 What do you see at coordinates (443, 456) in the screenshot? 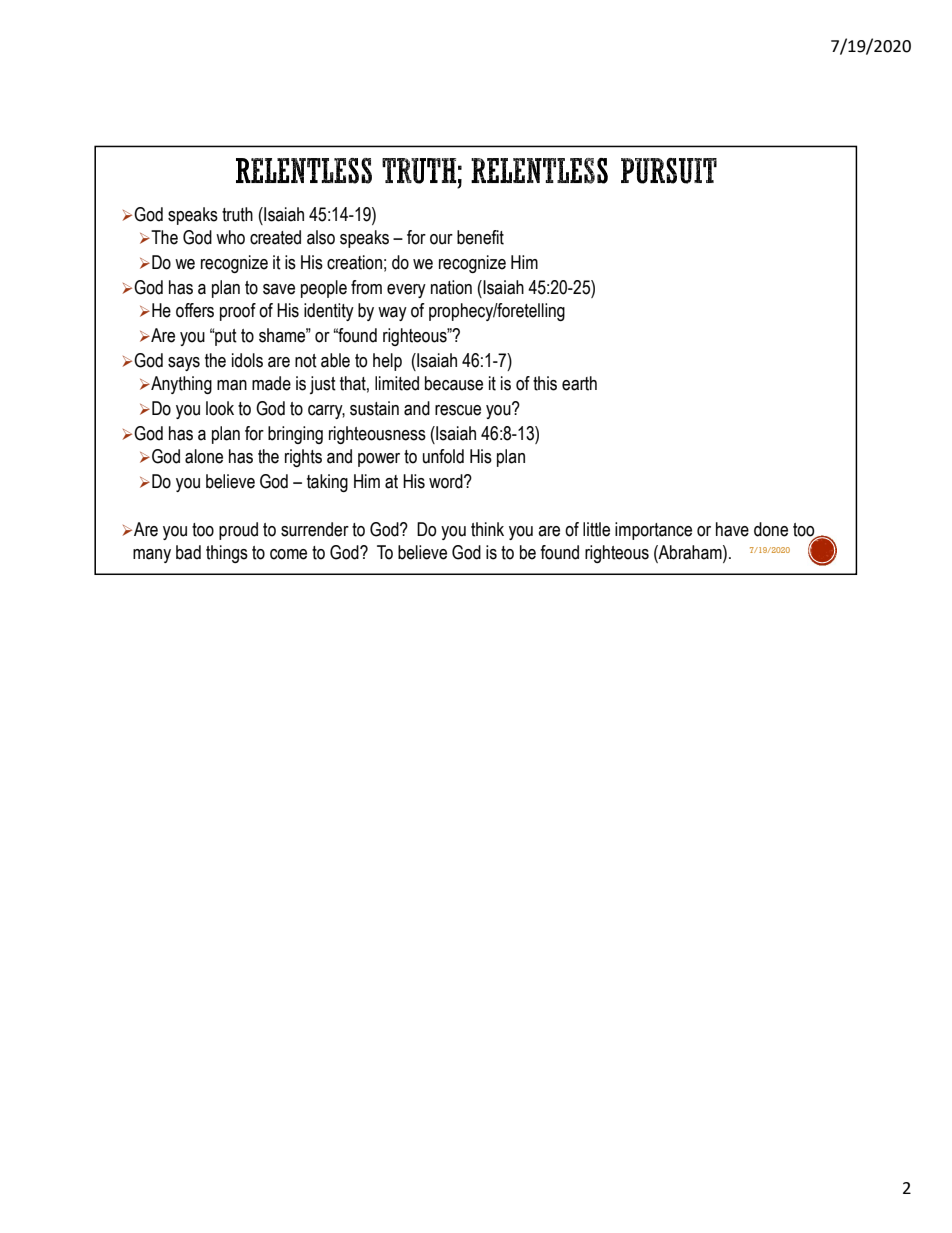
I see `unfold` at bounding box center [443, 456].
